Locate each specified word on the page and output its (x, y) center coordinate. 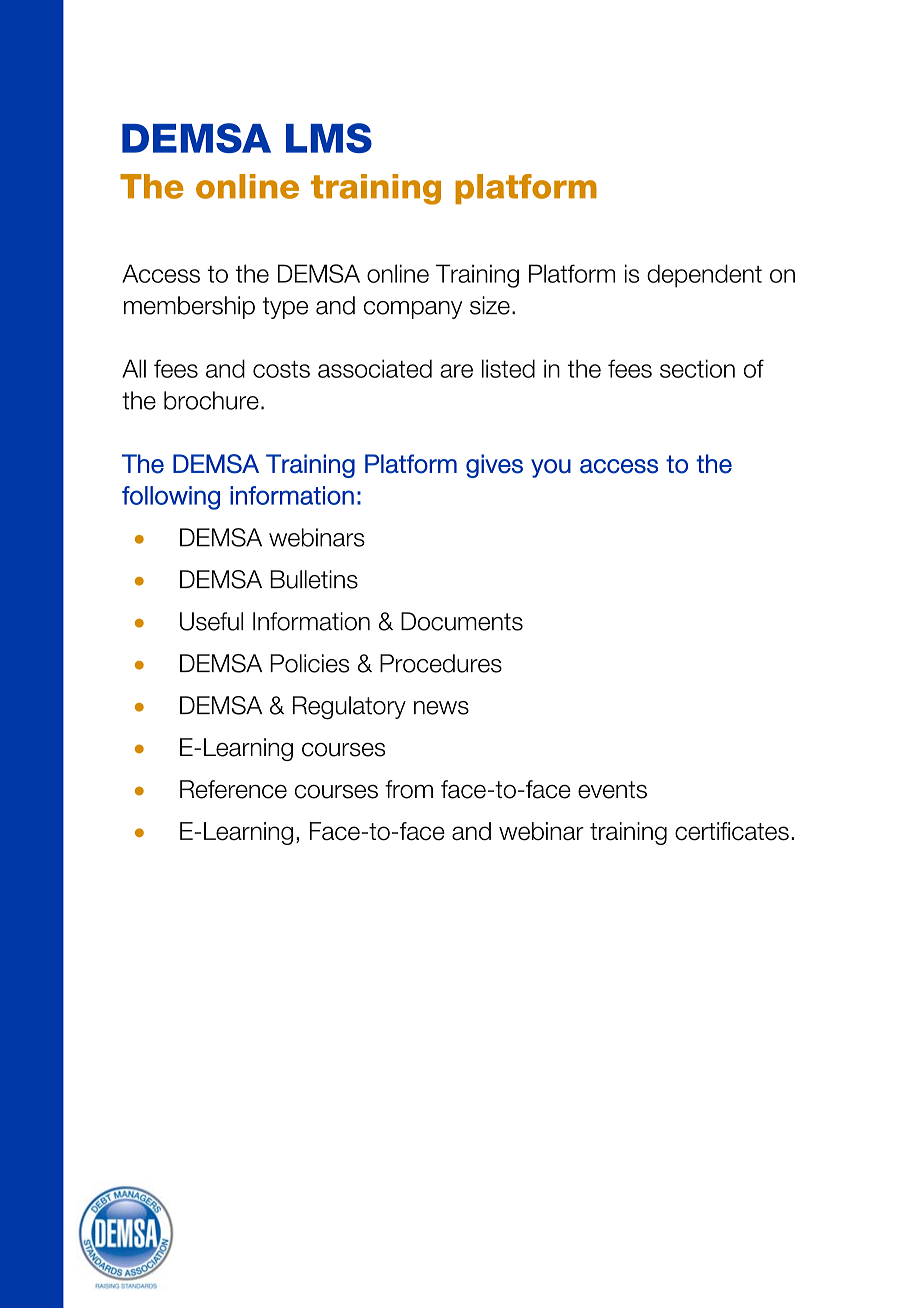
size (490, 305)
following (171, 498)
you (551, 468)
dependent (704, 276)
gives (494, 466)
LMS (329, 138)
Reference (233, 789)
